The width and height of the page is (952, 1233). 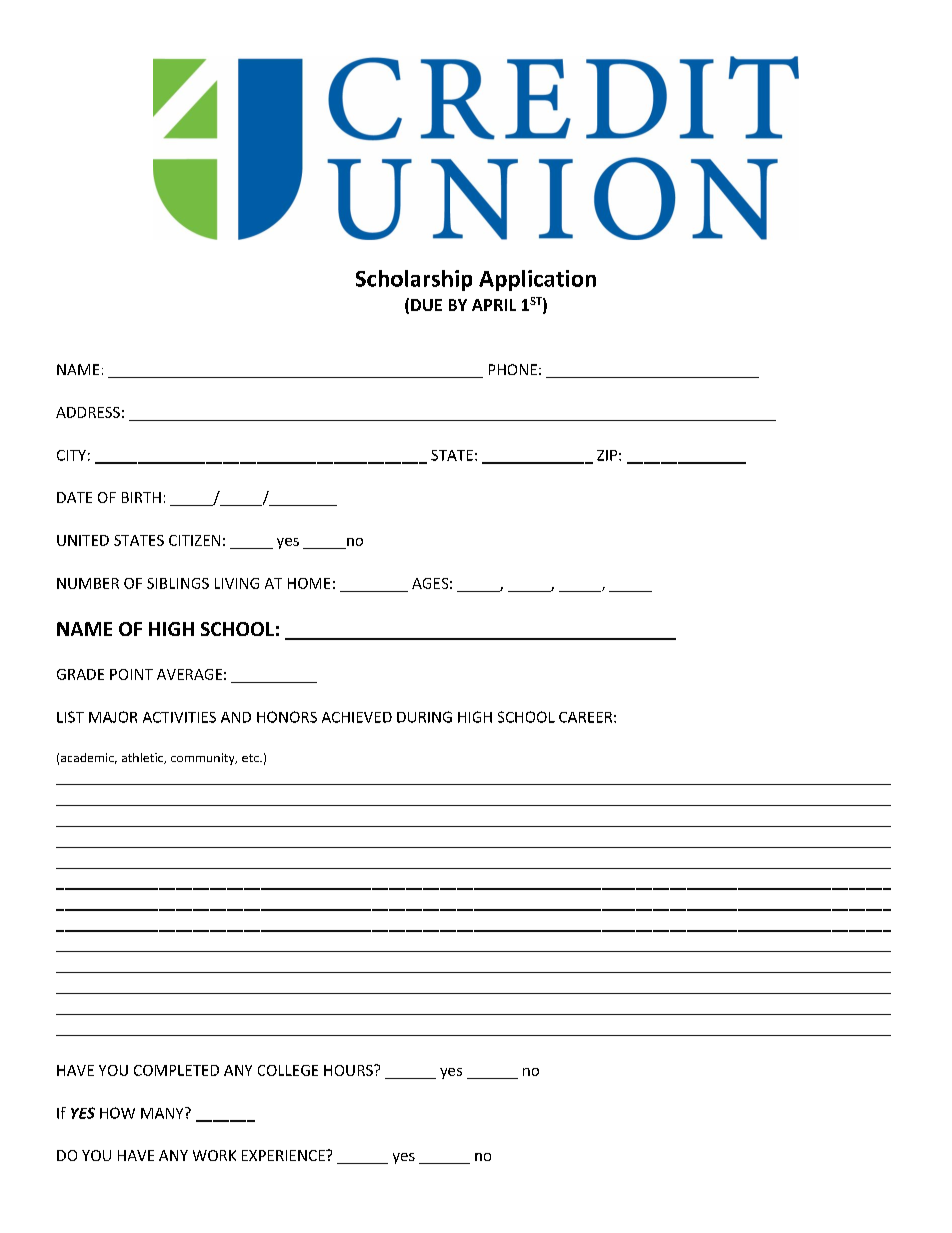 What do you see at coordinates (494, 305) in the page?
I see `APRIL` at bounding box center [494, 305].
